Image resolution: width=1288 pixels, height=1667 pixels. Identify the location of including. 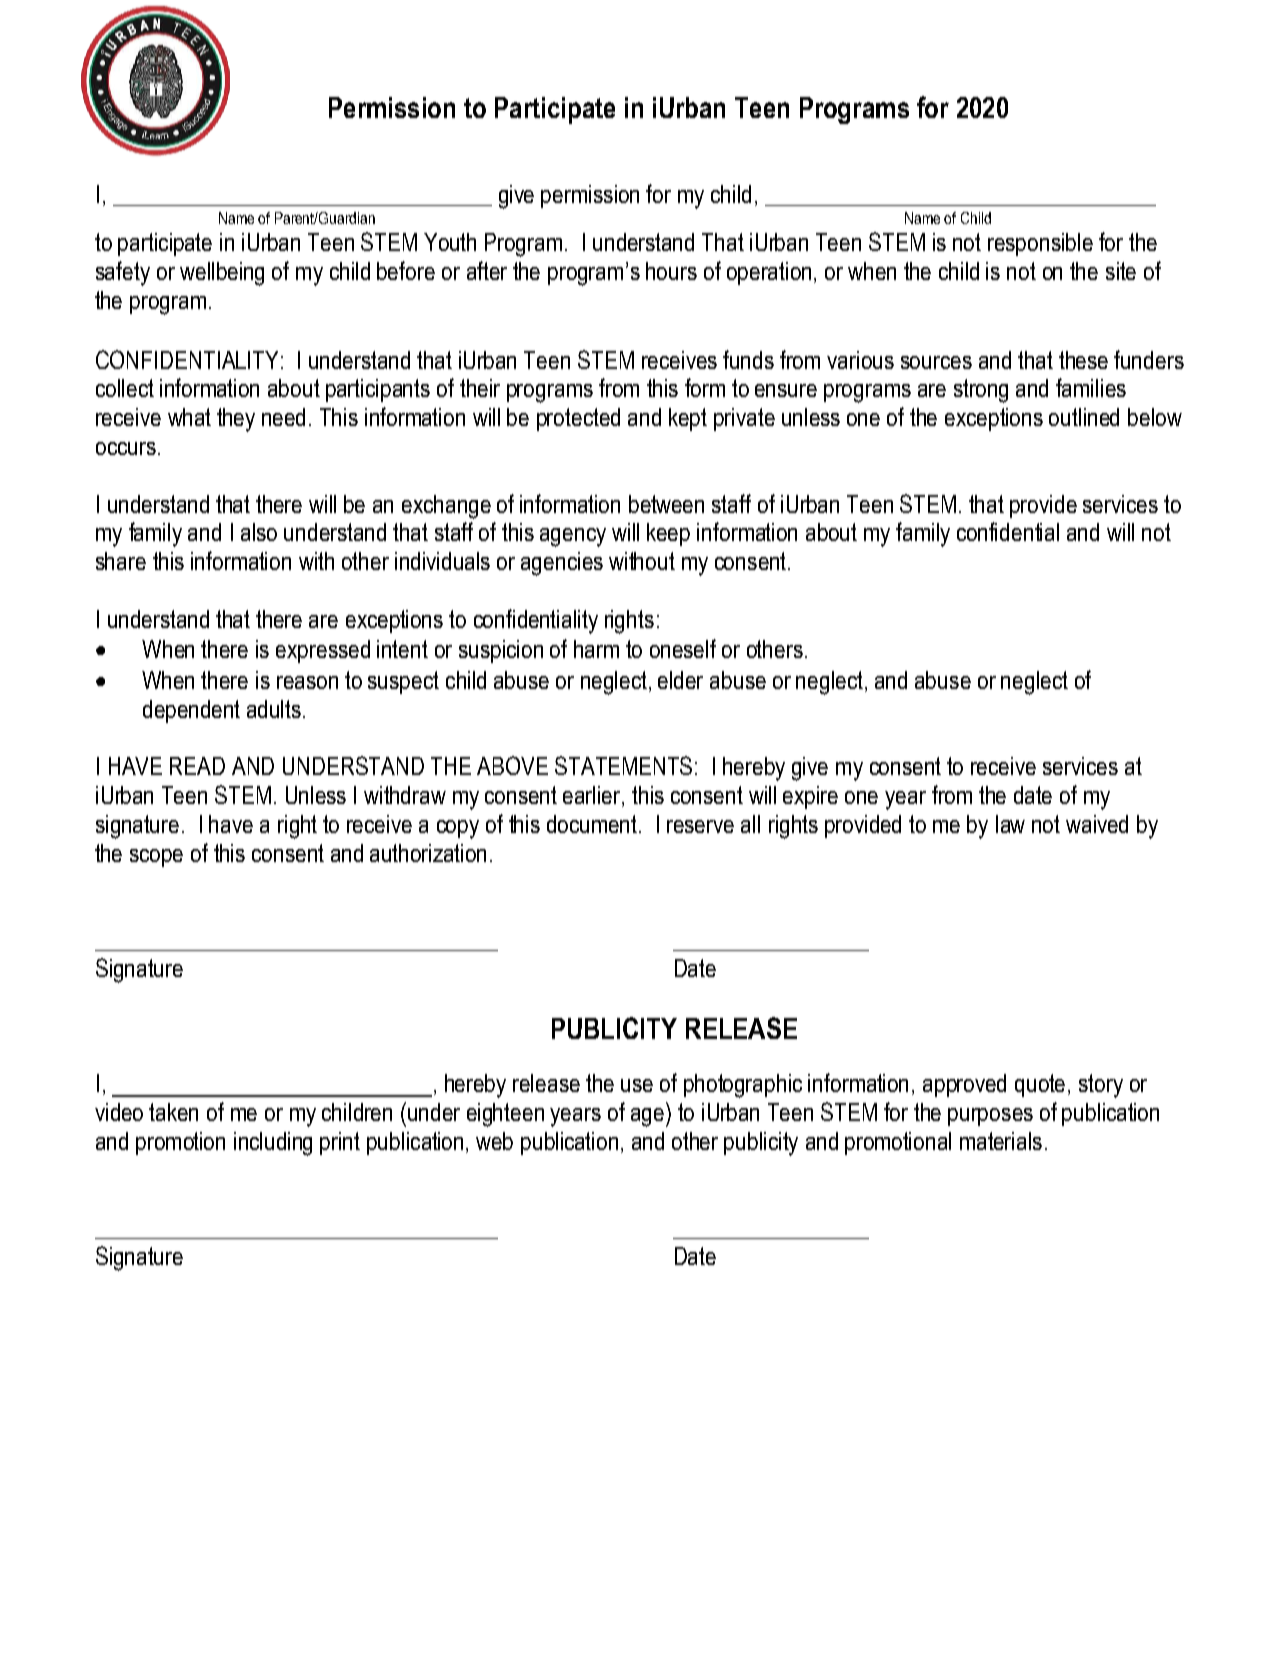
(273, 1144).
